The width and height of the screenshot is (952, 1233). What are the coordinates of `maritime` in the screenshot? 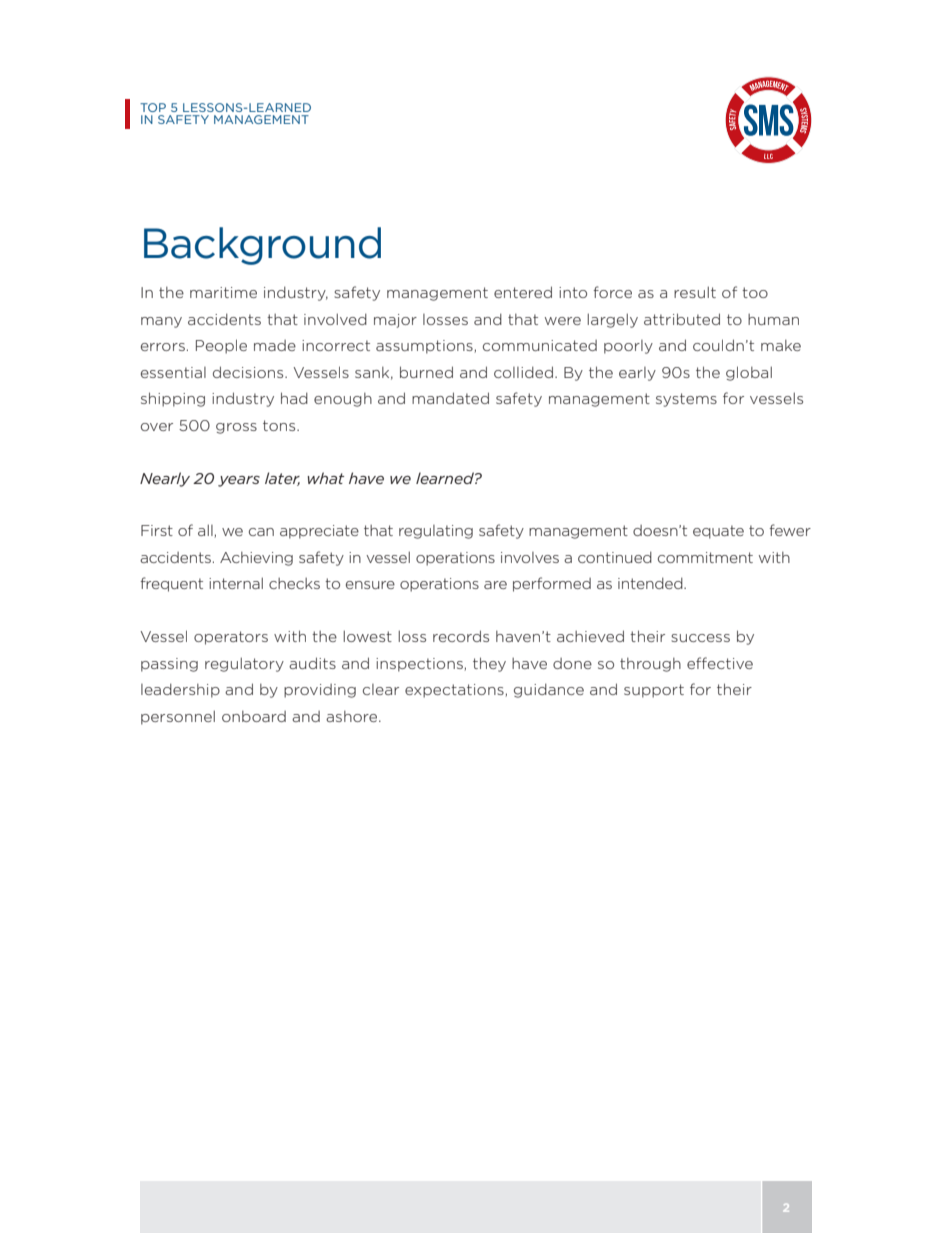 It's located at (223, 292).
